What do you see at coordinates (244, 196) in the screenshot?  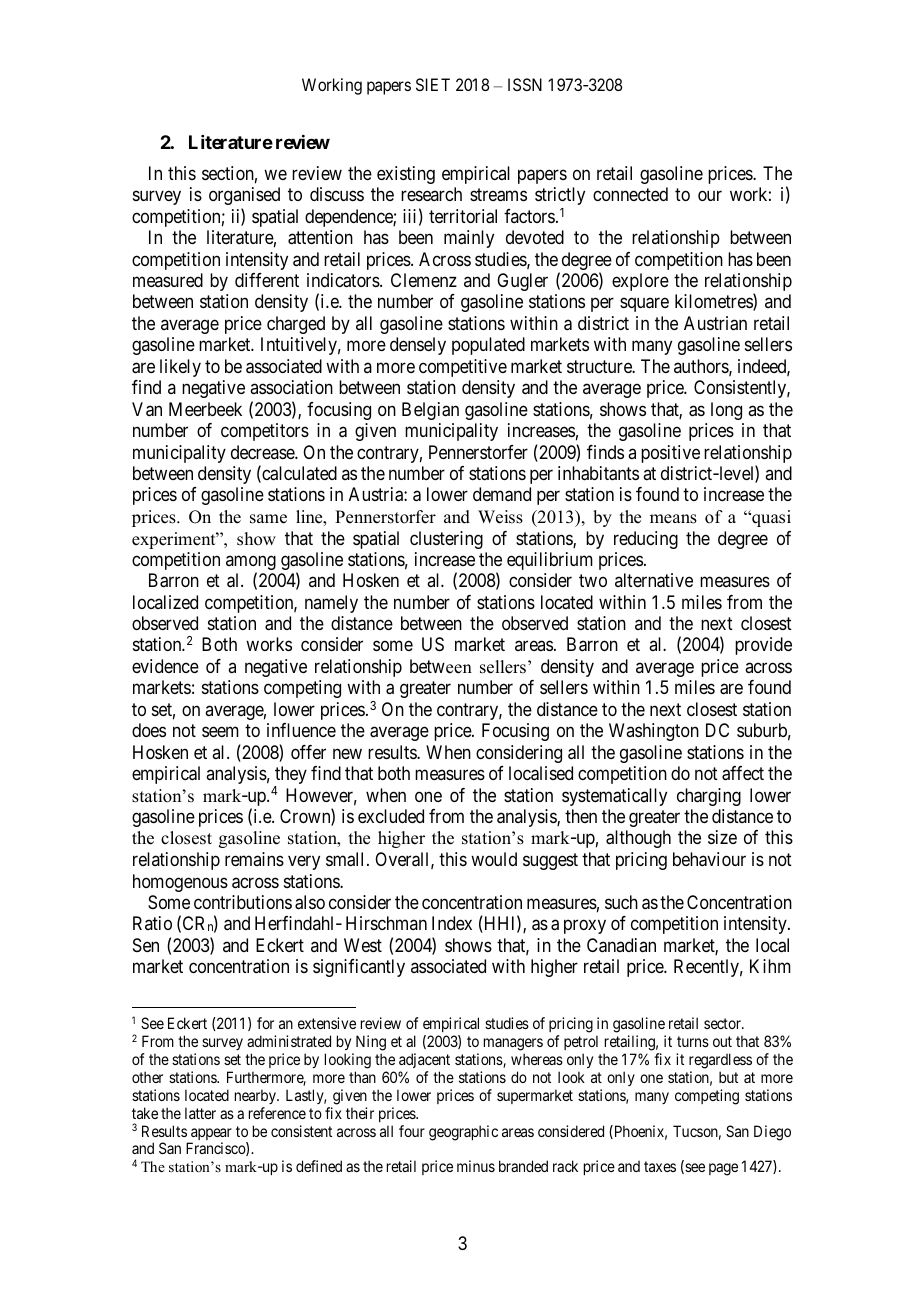 I see `organised` at bounding box center [244, 196].
